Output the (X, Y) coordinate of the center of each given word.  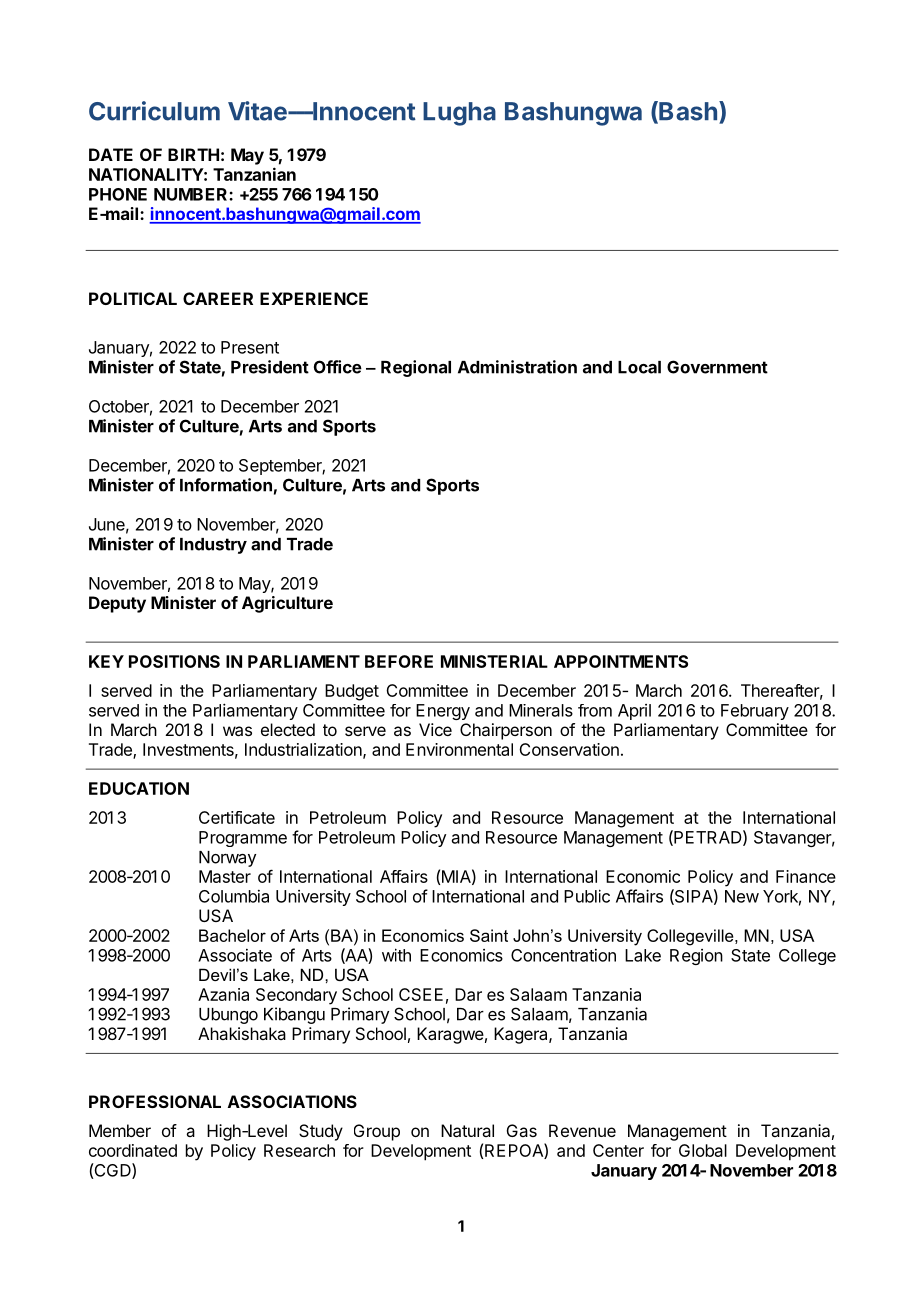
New (742, 896)
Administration (517, 367)
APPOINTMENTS (621, 661)
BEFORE (399, 661)
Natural (467, 1130)
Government (717, 367)
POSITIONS (174, 661)
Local (639, 367)
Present (250, 347)
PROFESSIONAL (155, 1101)
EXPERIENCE (314, 298)
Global (703, 1150)
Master (225, 876)
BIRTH (193, 154)
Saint (489, 935)
